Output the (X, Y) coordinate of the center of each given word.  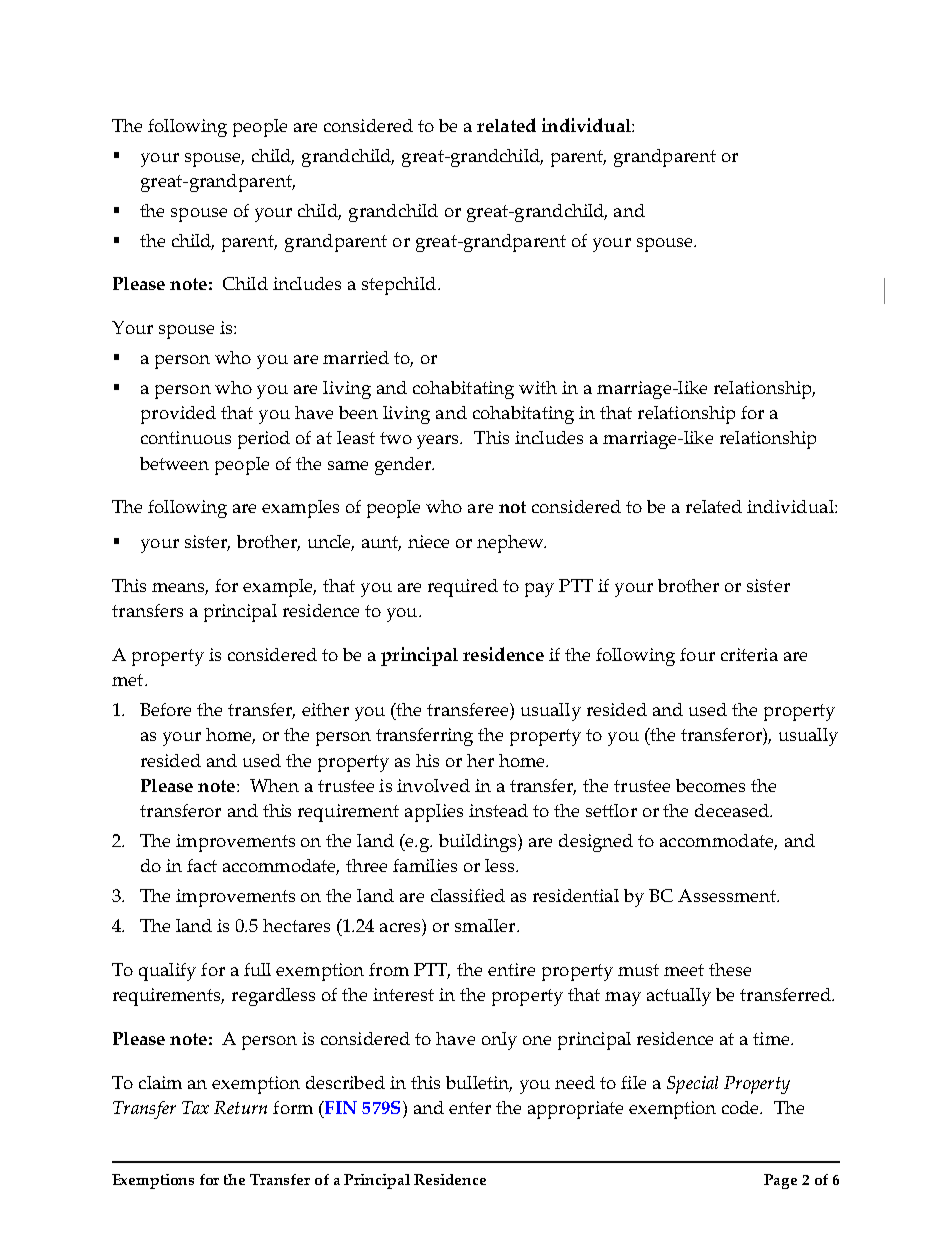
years (439, 442)
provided (178, 415)
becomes (710, 785)
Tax (195, 1107)
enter (470, 1108)
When (274, 785)
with (538, 387)
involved (433, 785)
